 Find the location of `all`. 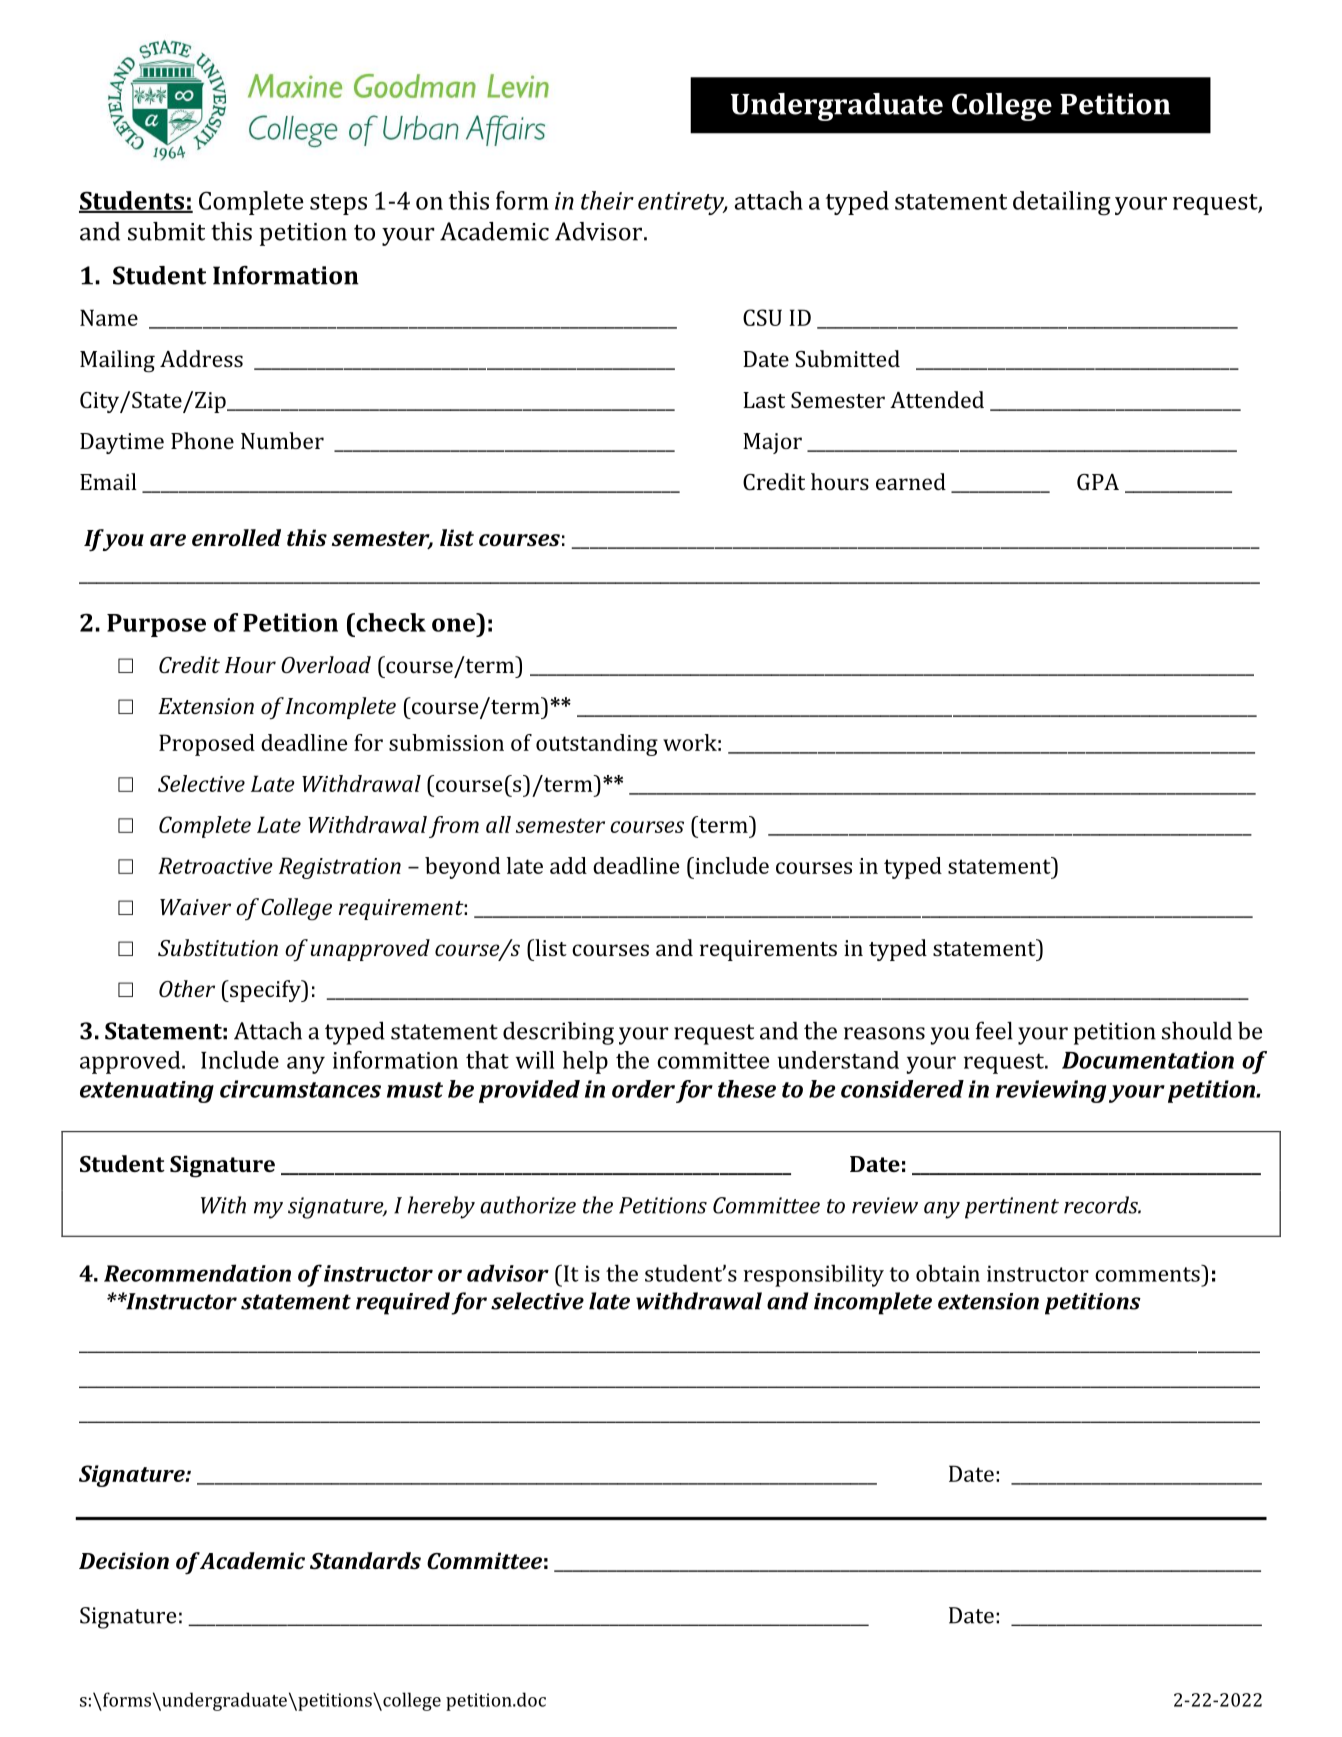

all is located at coordinates (498, 824).
